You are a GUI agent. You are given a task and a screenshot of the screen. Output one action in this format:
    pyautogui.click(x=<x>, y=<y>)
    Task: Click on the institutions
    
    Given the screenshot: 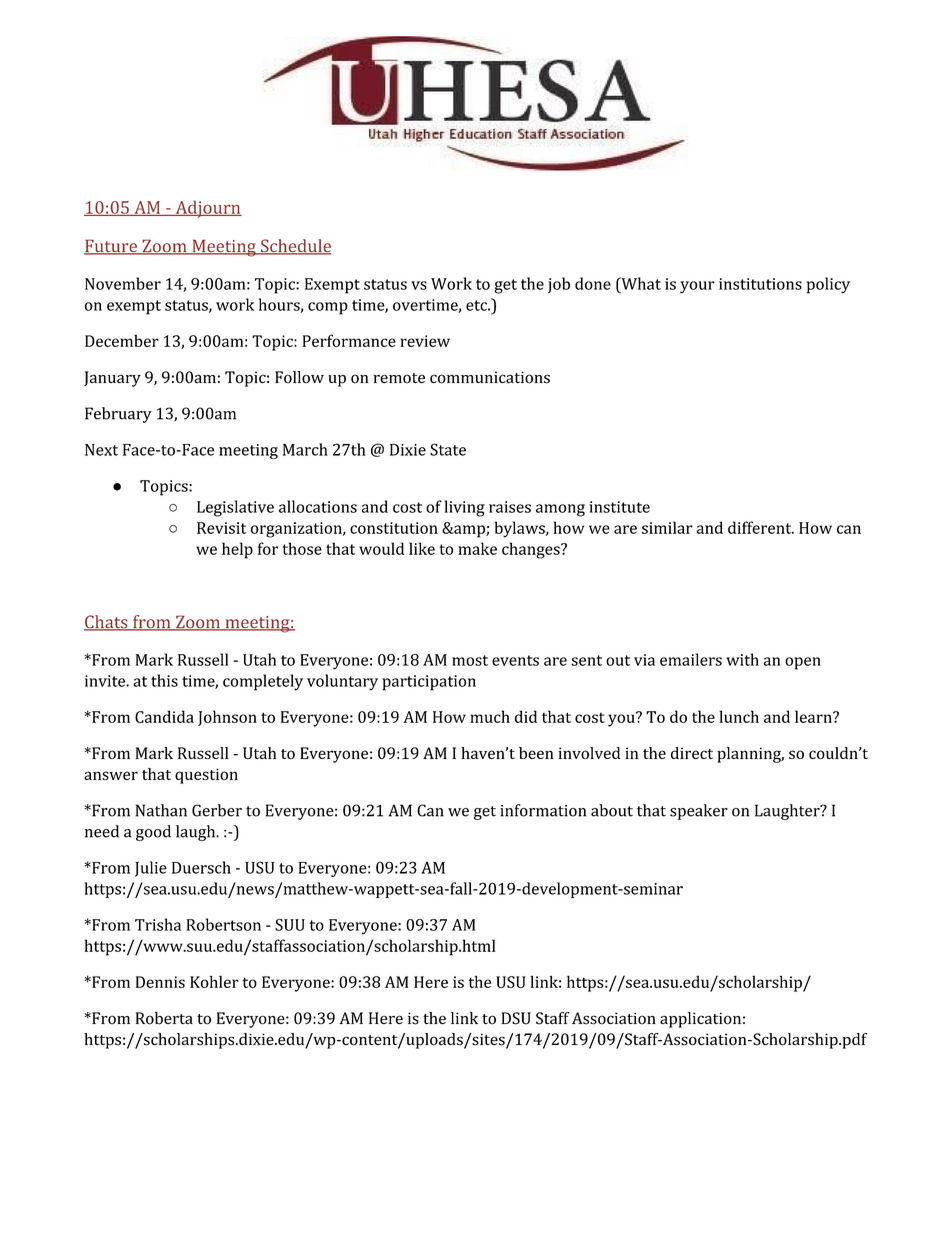 What is the action you would take?
    pyautogui.click(x=760, y=284)
